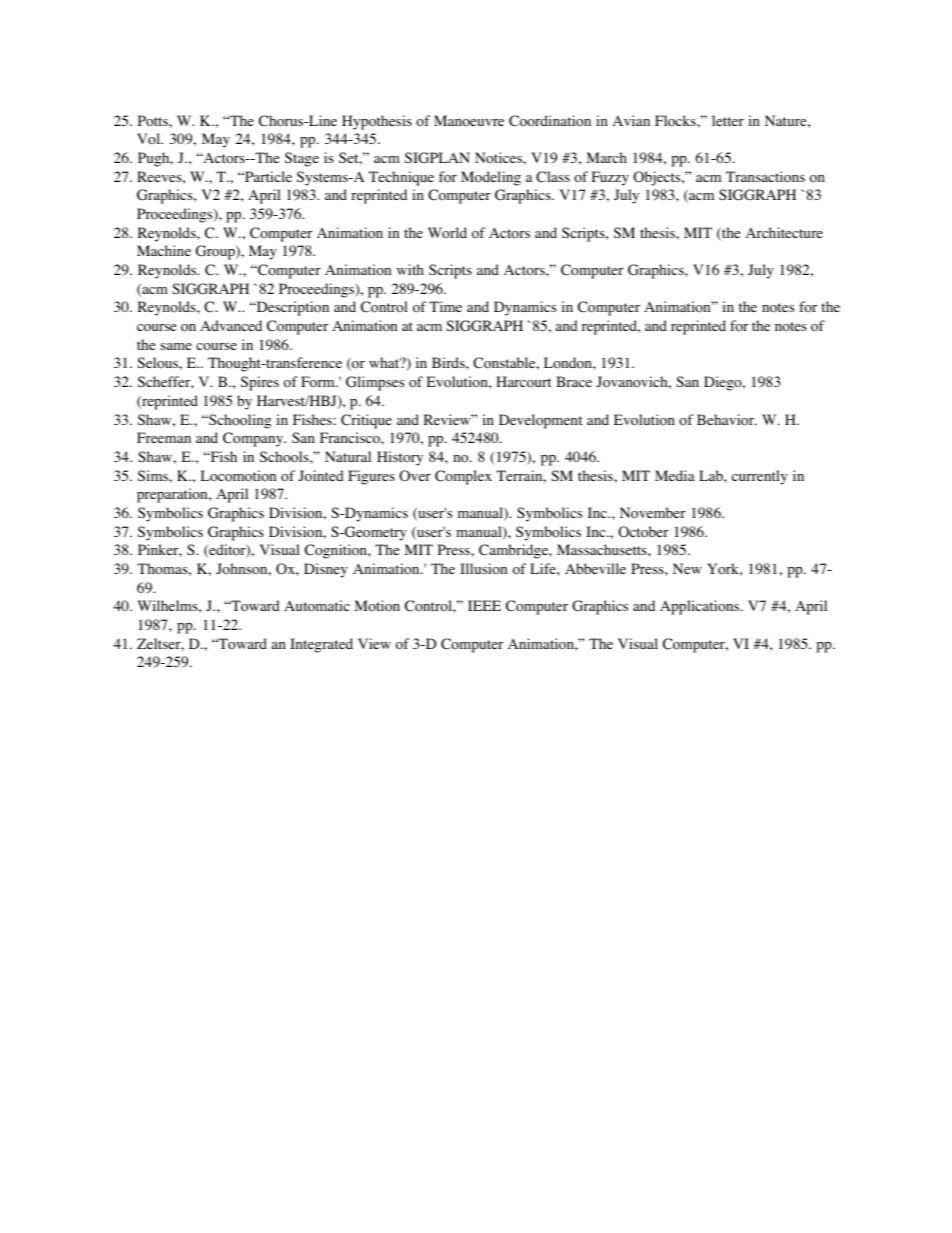 The image size is (952, 1233). I want to click on Architecture, so click(784, 232).
